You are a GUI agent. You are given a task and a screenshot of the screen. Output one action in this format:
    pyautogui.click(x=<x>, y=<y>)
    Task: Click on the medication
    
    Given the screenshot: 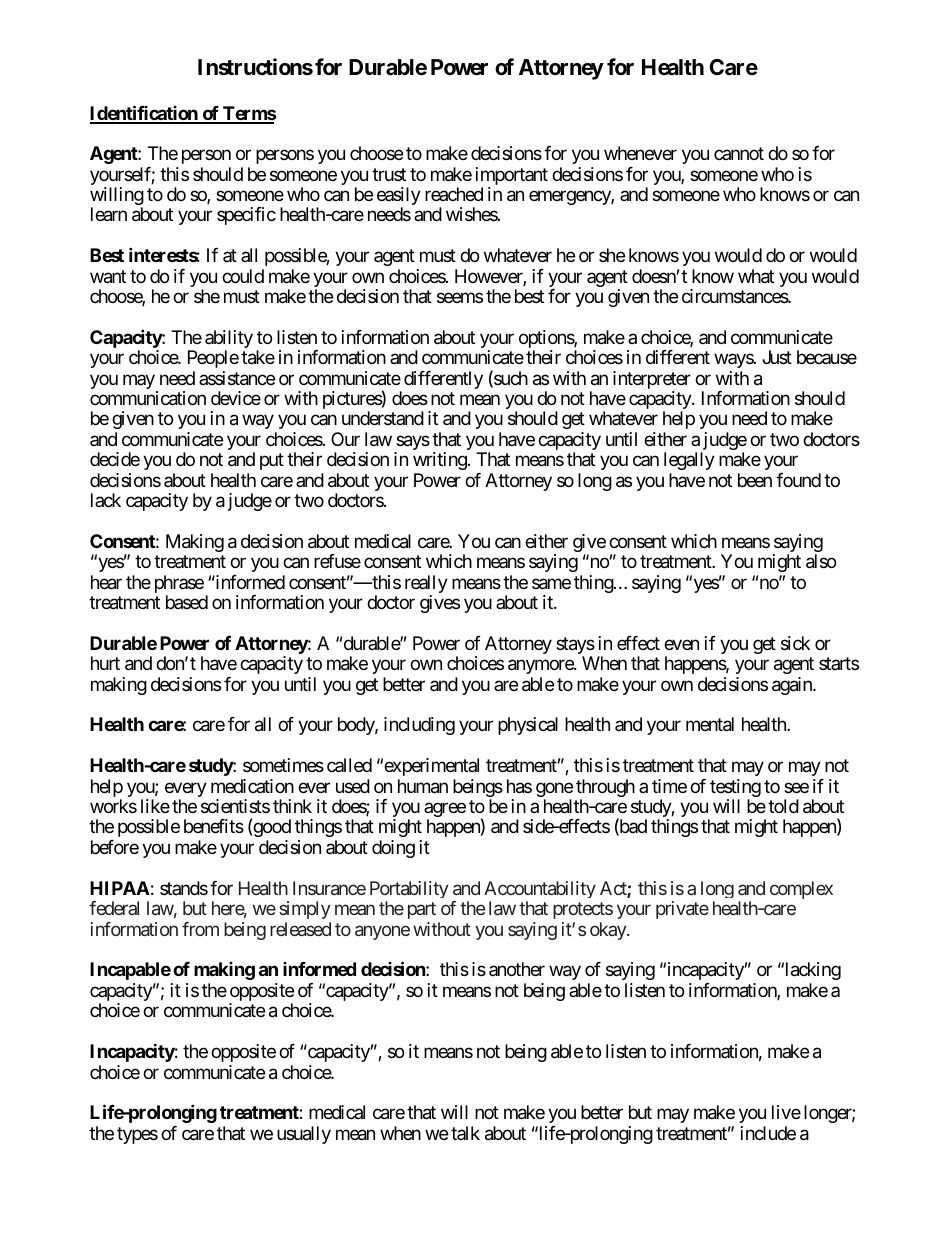 What is the action you would take?
    pyautogui.click(x=252, y=786)
